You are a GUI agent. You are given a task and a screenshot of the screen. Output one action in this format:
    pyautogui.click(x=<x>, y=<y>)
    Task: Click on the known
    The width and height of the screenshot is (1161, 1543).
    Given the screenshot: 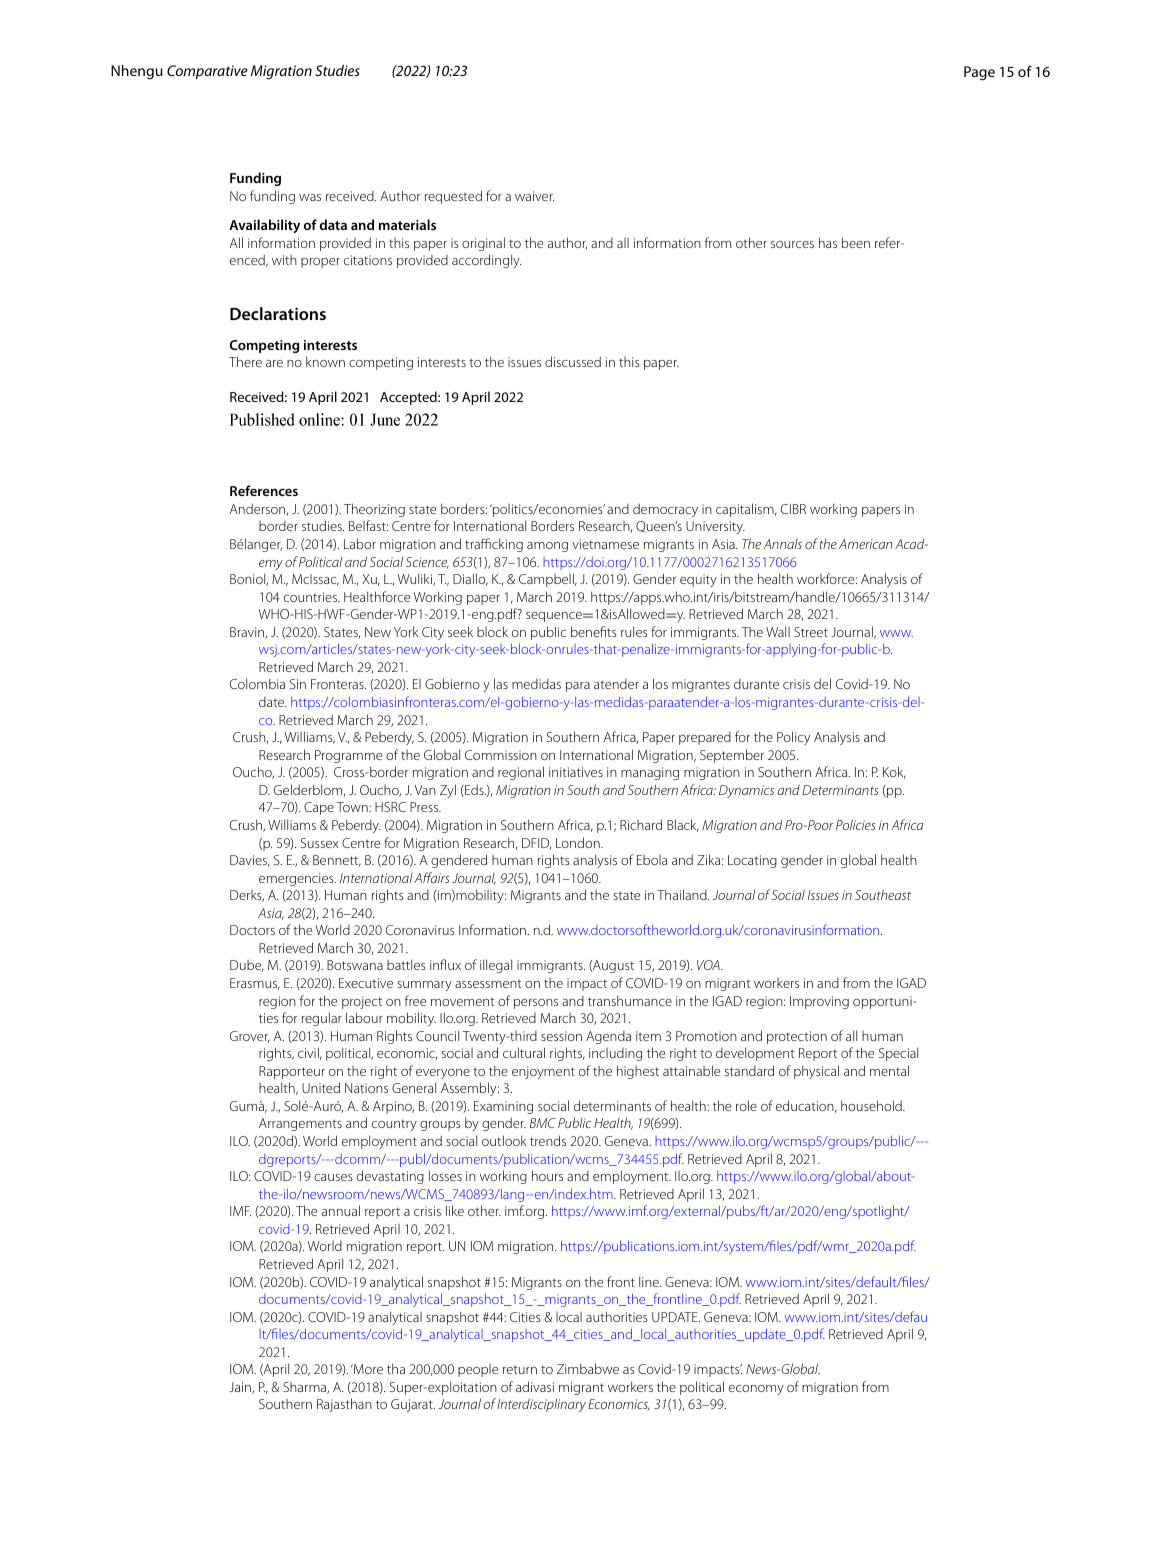 What is the action you would take?
    pyautogui.click(x=325, y=361)
